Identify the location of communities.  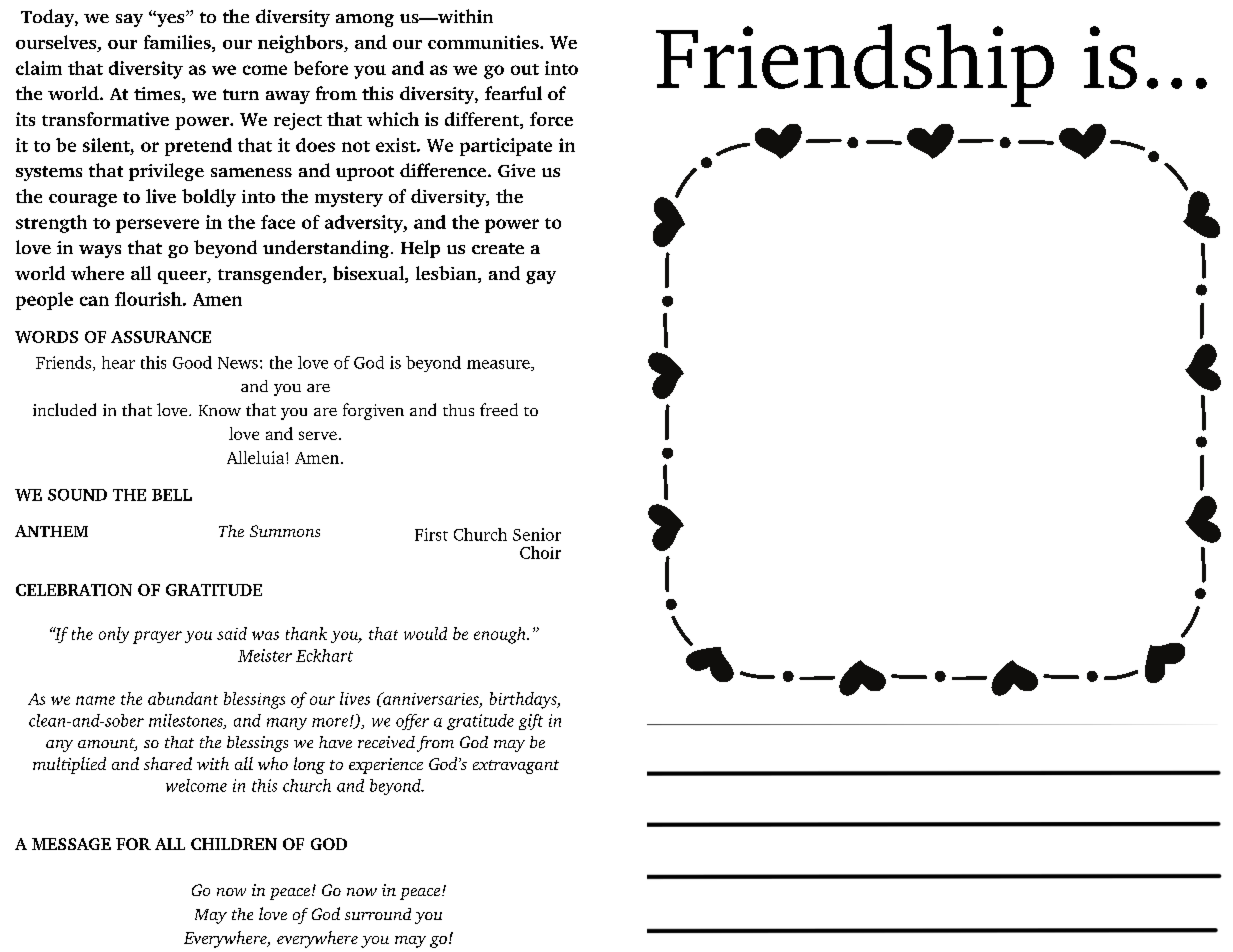
(484, 42).
